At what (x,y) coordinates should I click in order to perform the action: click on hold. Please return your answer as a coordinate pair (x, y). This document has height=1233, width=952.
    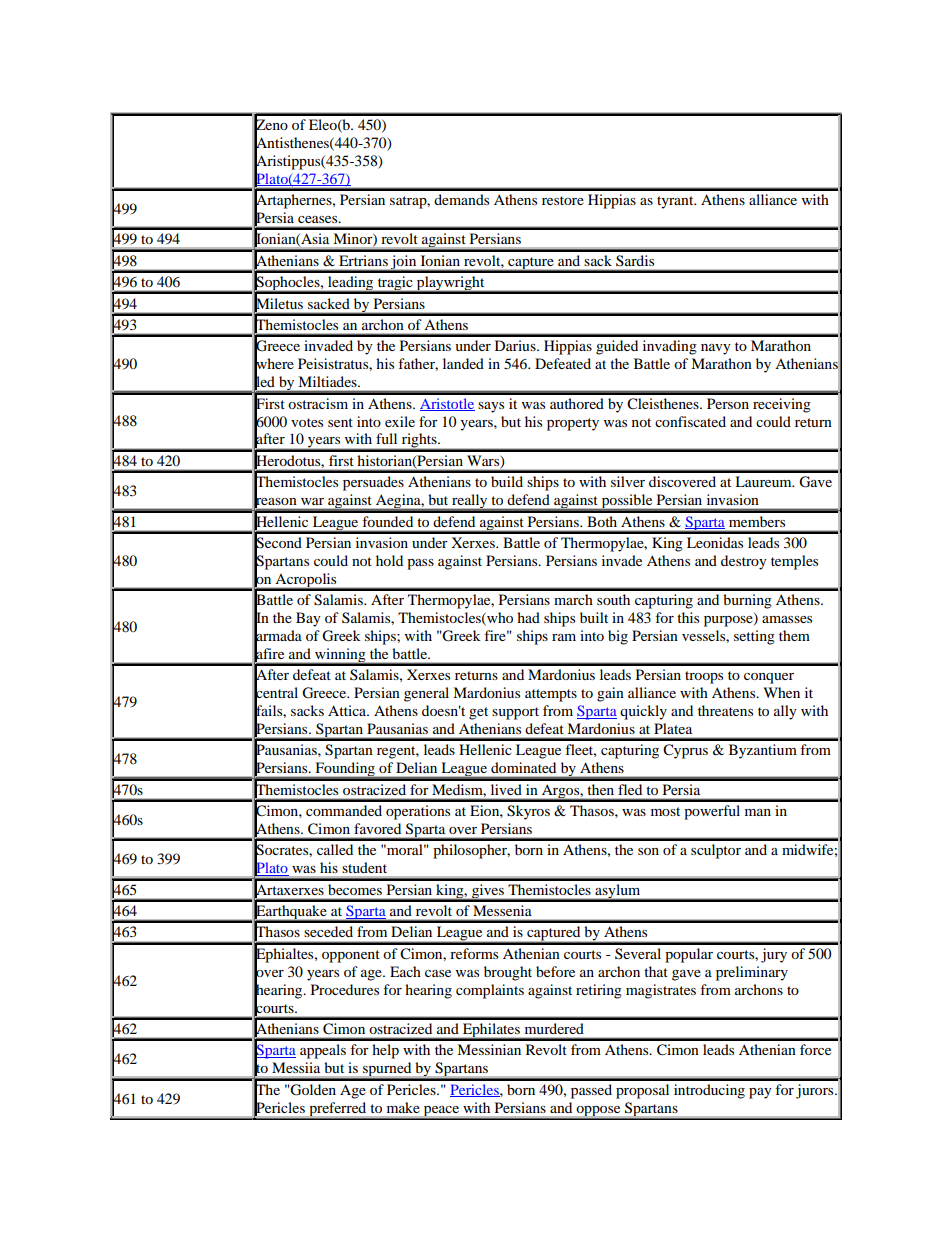
    Looking at the image, I should click on (389, 560).
